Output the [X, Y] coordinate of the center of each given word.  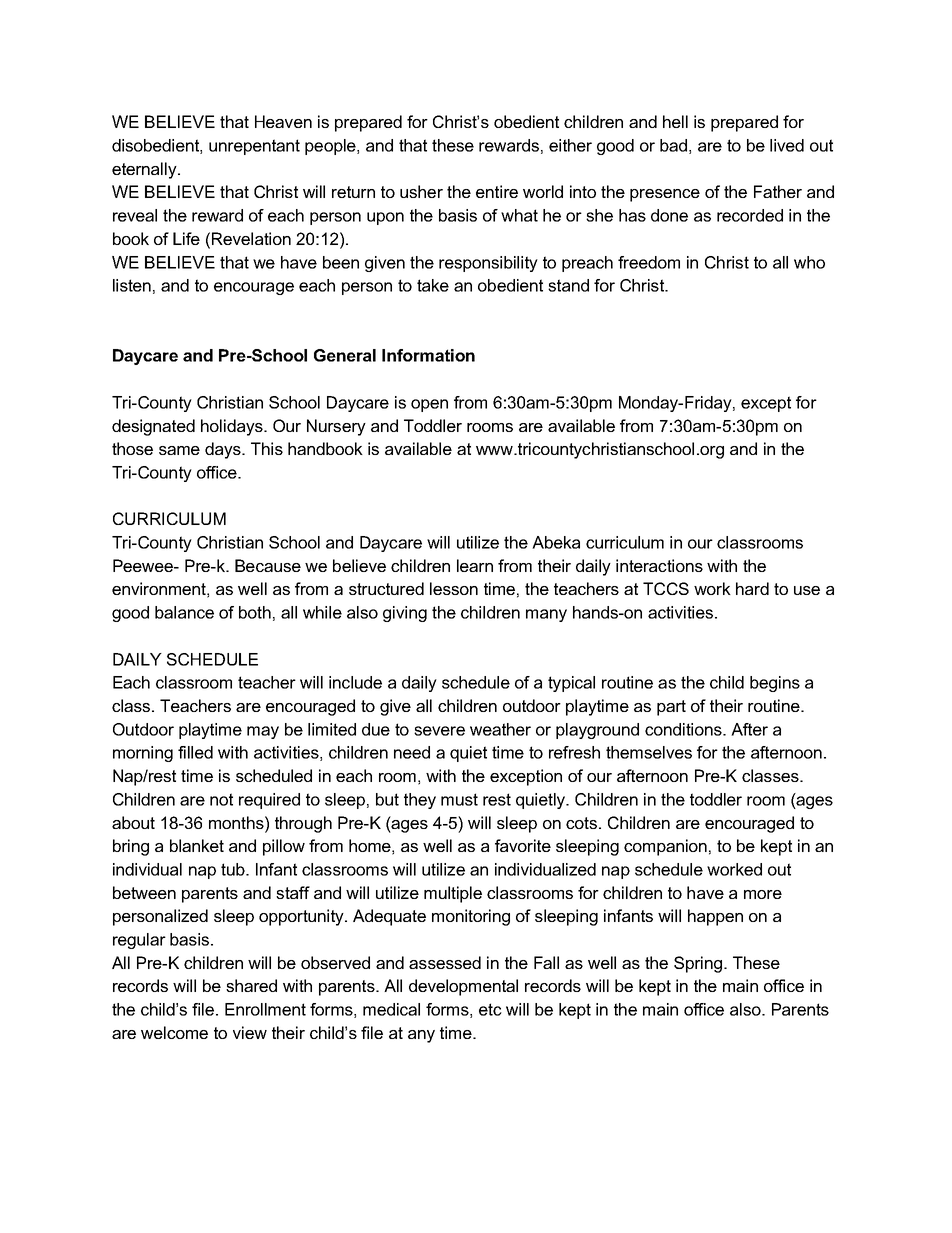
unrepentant [254, 147]
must [459, 799]
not [221, 799]
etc [490, 1009]
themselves [649, 752]
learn [475, 565]
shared [251, 985]
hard [752, 588]
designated [153, 427]
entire [497, 191]
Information [428, 355]
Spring [698, 964]
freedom [649, 262]
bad [673, 145]
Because [268, 565]
